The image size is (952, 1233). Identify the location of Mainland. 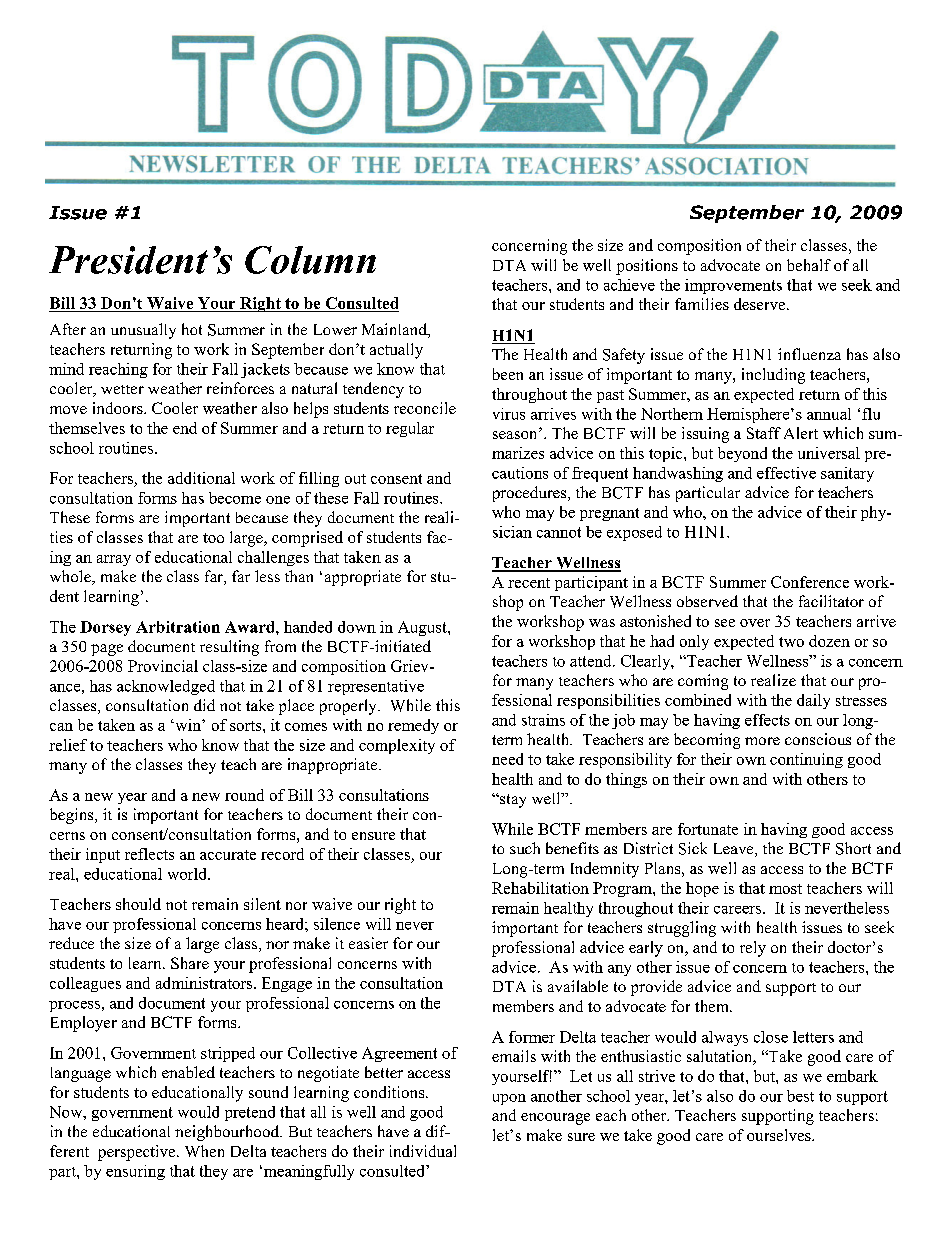
(395, 330).
